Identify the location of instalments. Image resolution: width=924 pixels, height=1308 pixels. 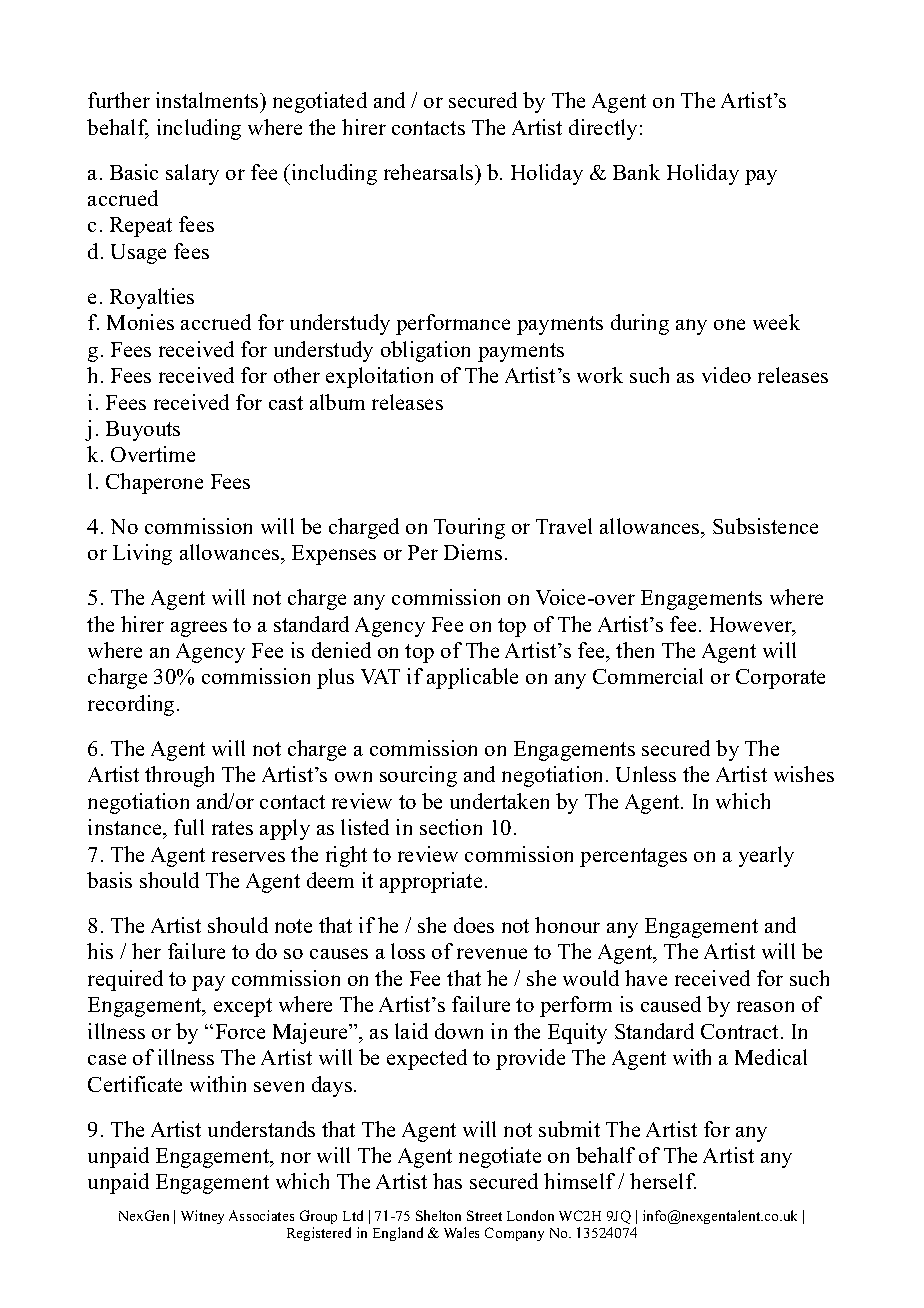
(208, 100).
